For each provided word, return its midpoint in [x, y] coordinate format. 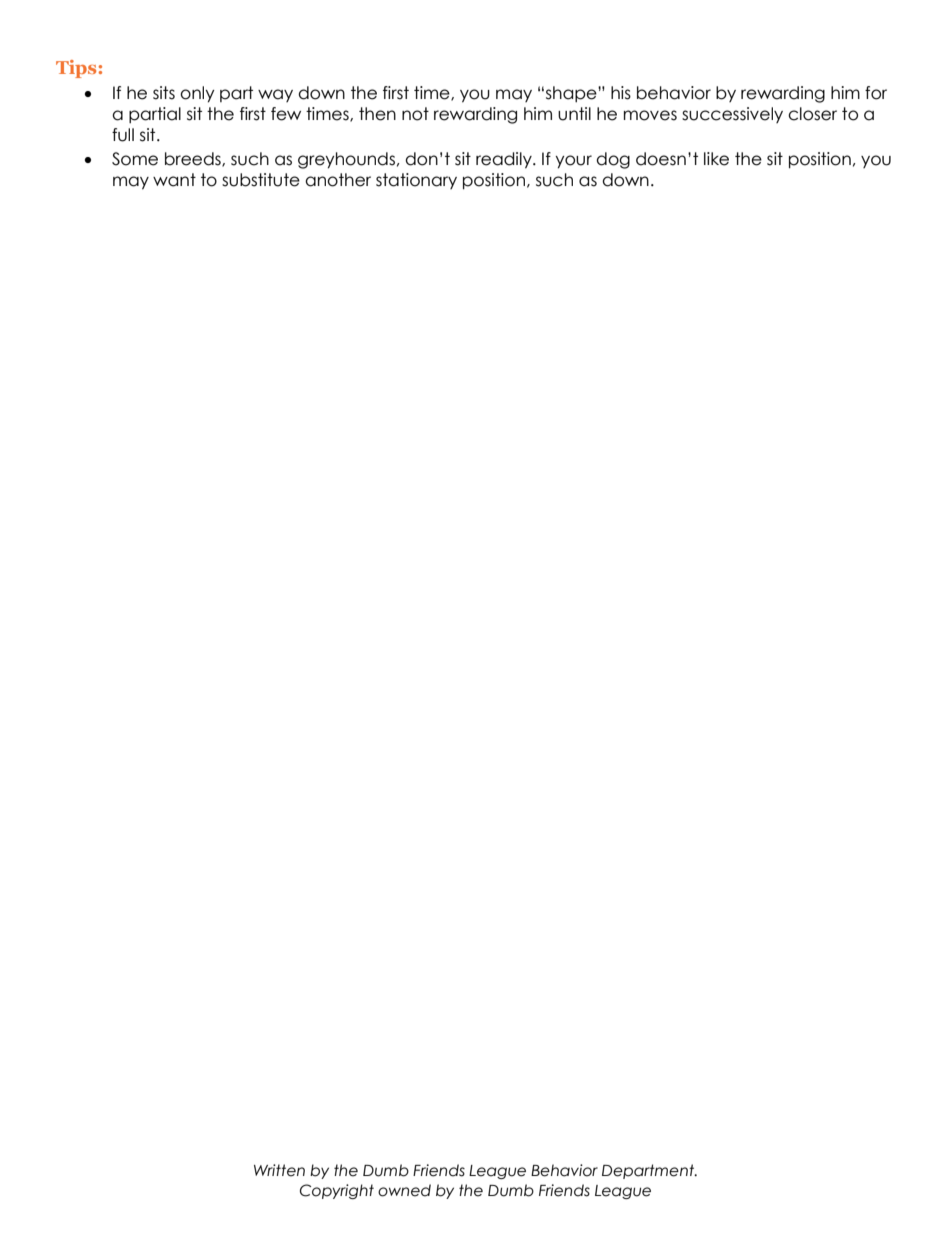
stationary [416, 181]
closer [812, 114]
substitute [261, 180]
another [338, 180]
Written [279, 1170]
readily [505, 160]
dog [613, 160]
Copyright [337, 1191]
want [174, 180]
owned [404, 1190]
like [716, 159]
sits [164, 93]
